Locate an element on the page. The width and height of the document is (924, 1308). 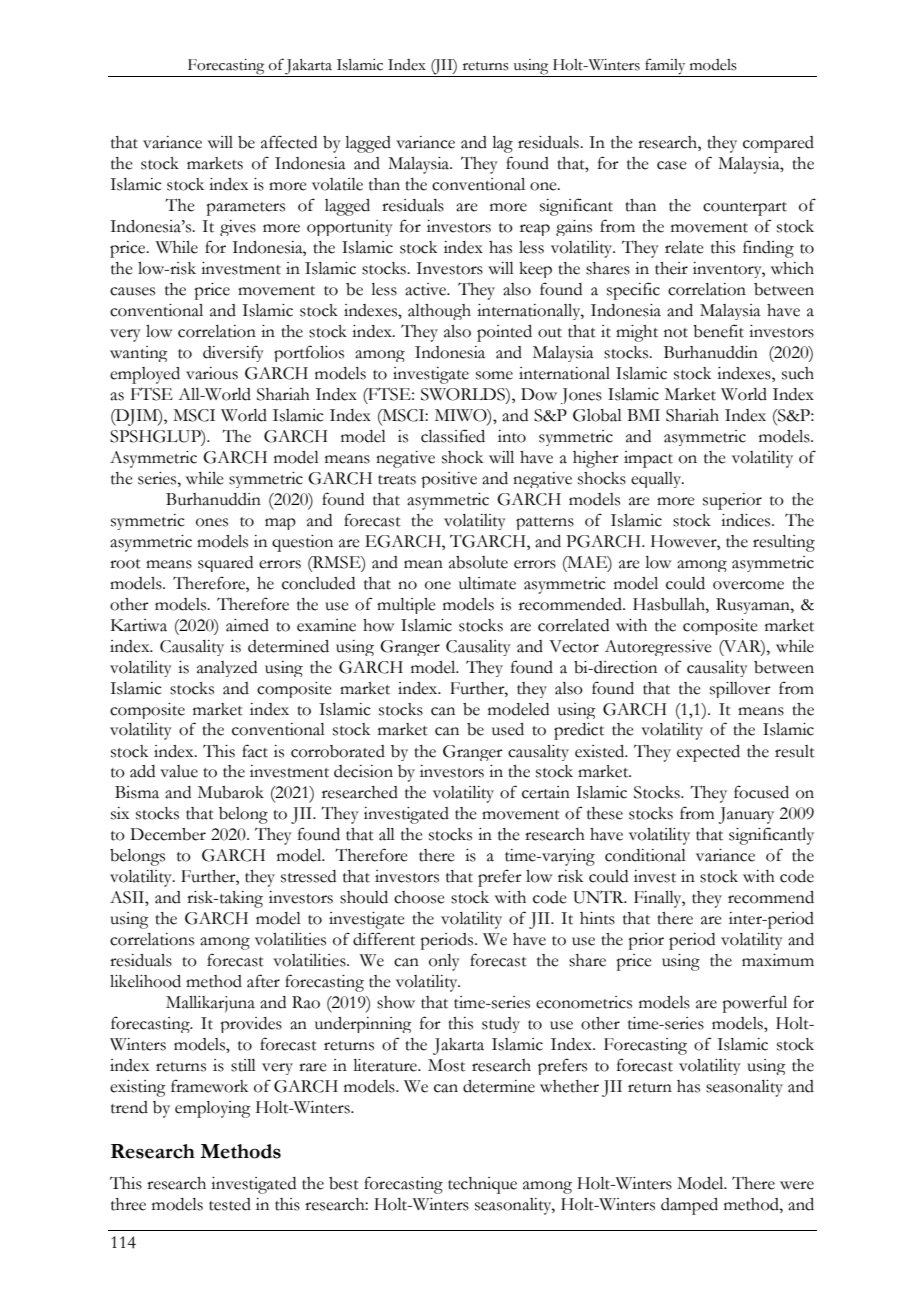
tested is located at coordinates (230, 1204).
